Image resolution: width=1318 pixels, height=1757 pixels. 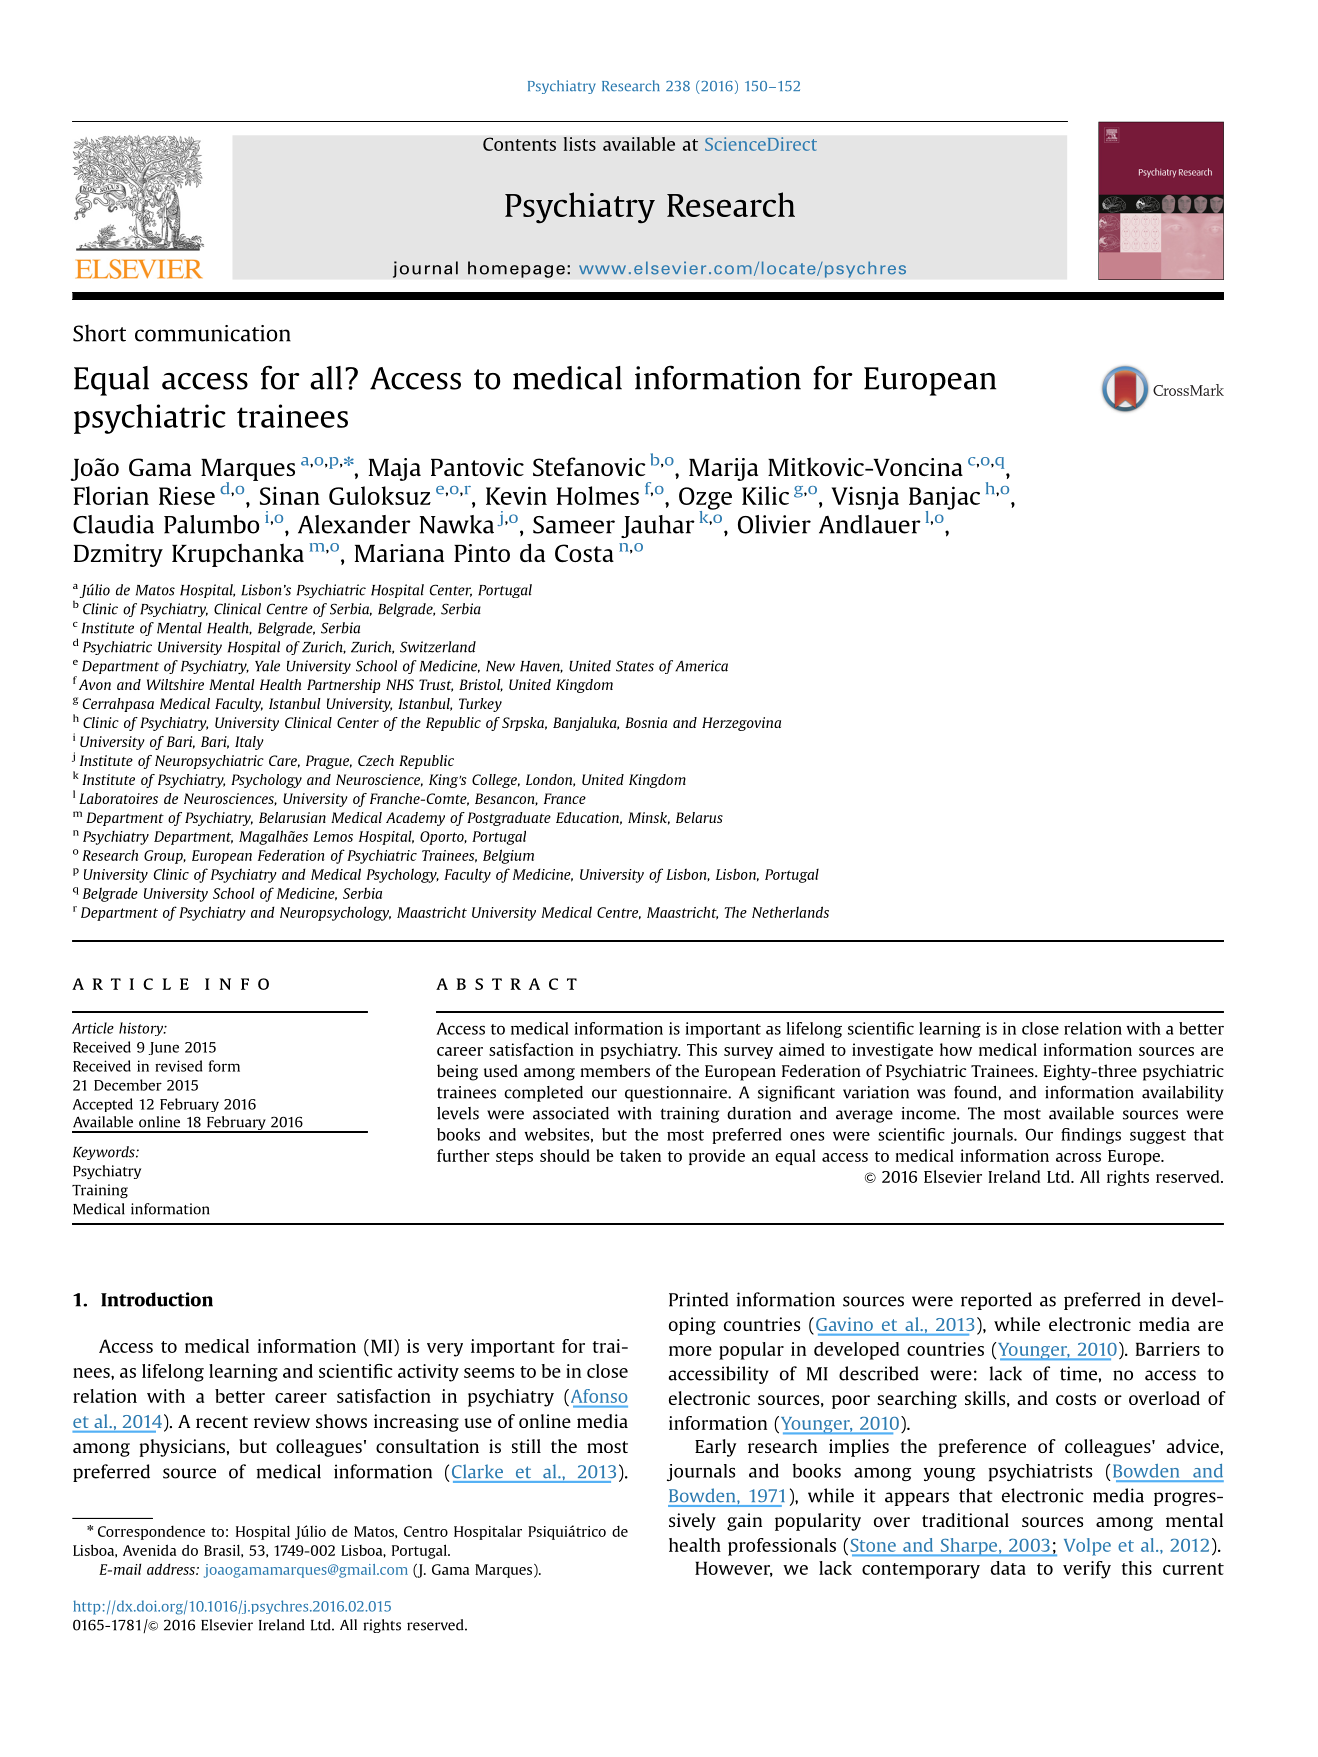 I want to click on However, so click(x=734, y=1569).
